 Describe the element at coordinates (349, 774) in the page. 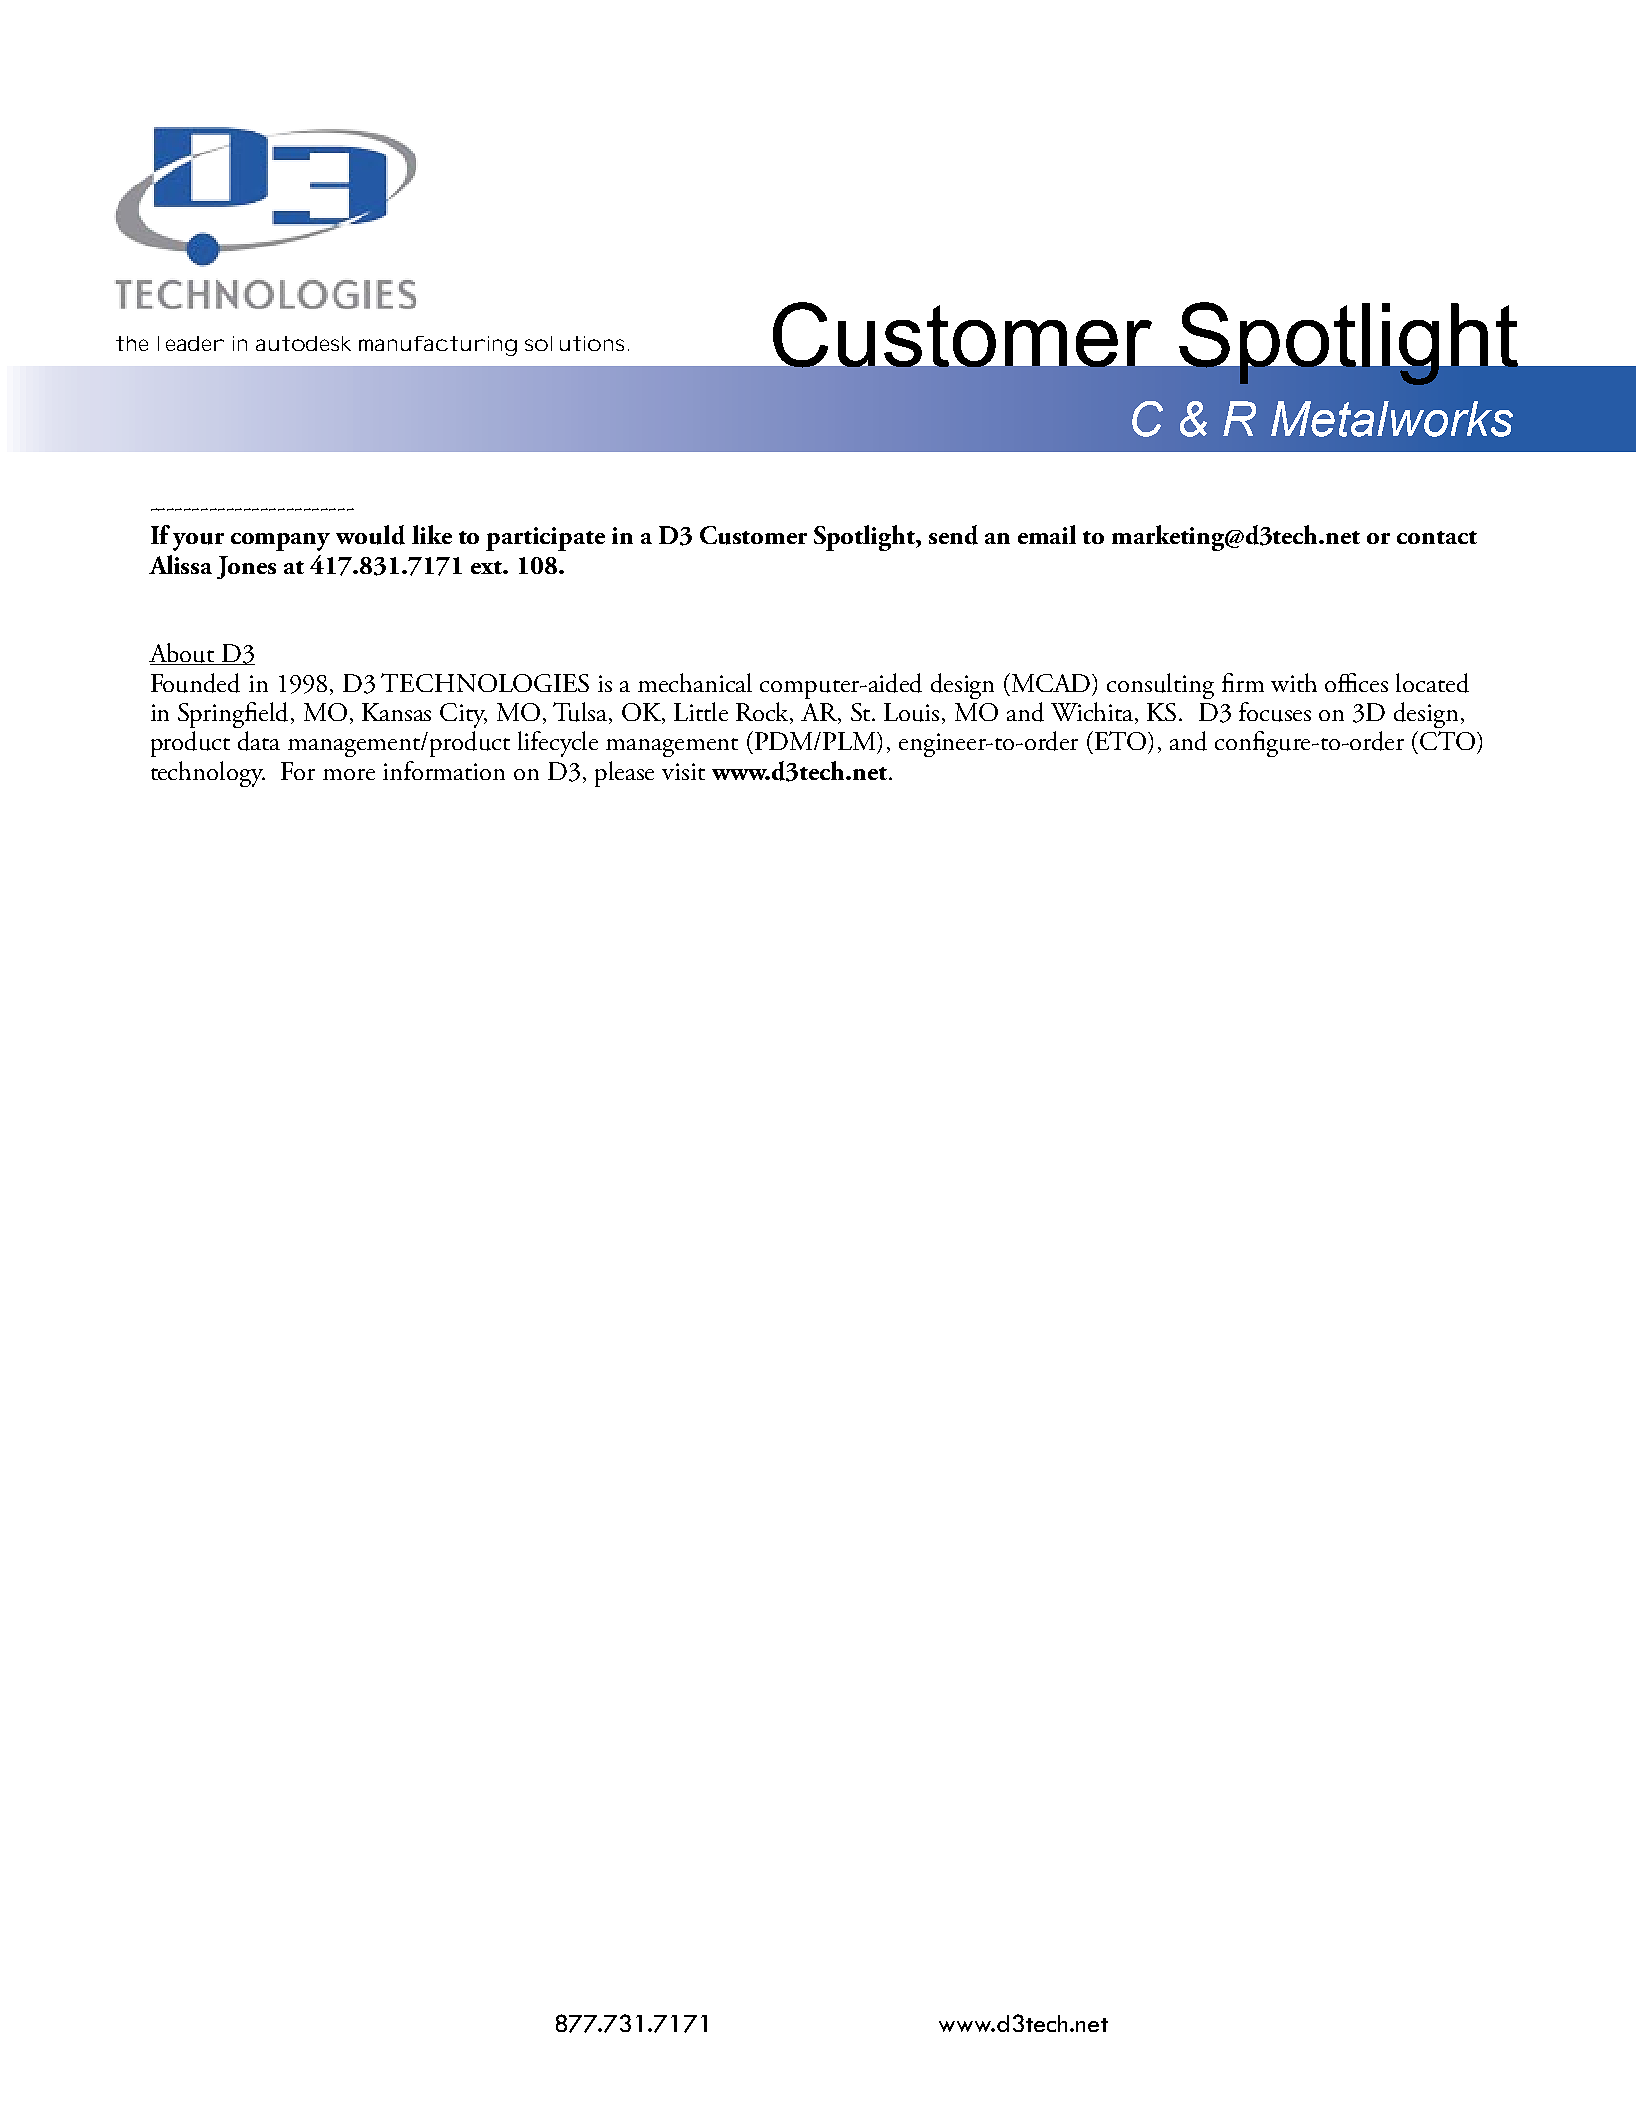

I see `more` at that location.
